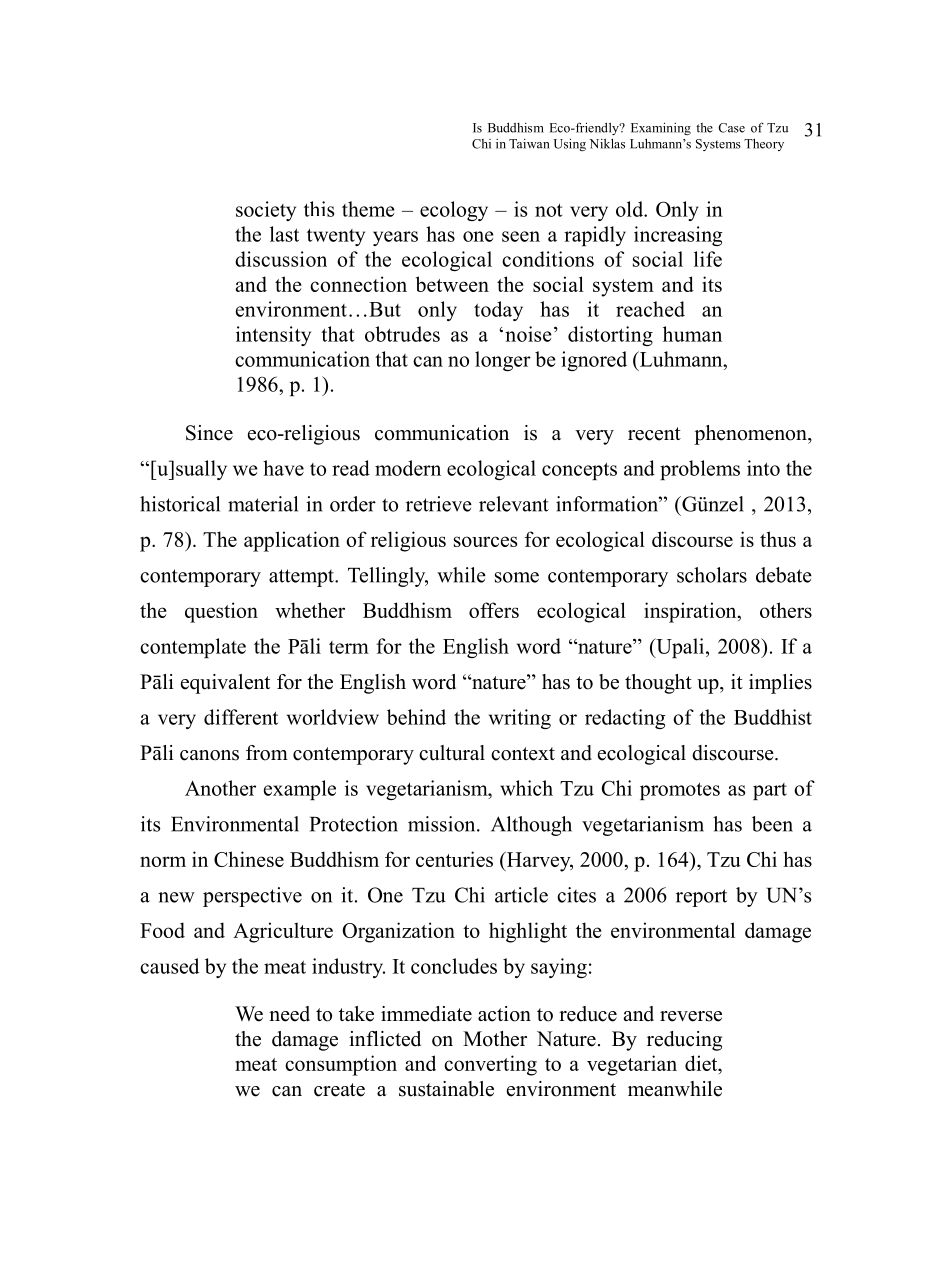  Describe the element at coordinates (772, 824) in the screenshot. I see `been` at that location.
